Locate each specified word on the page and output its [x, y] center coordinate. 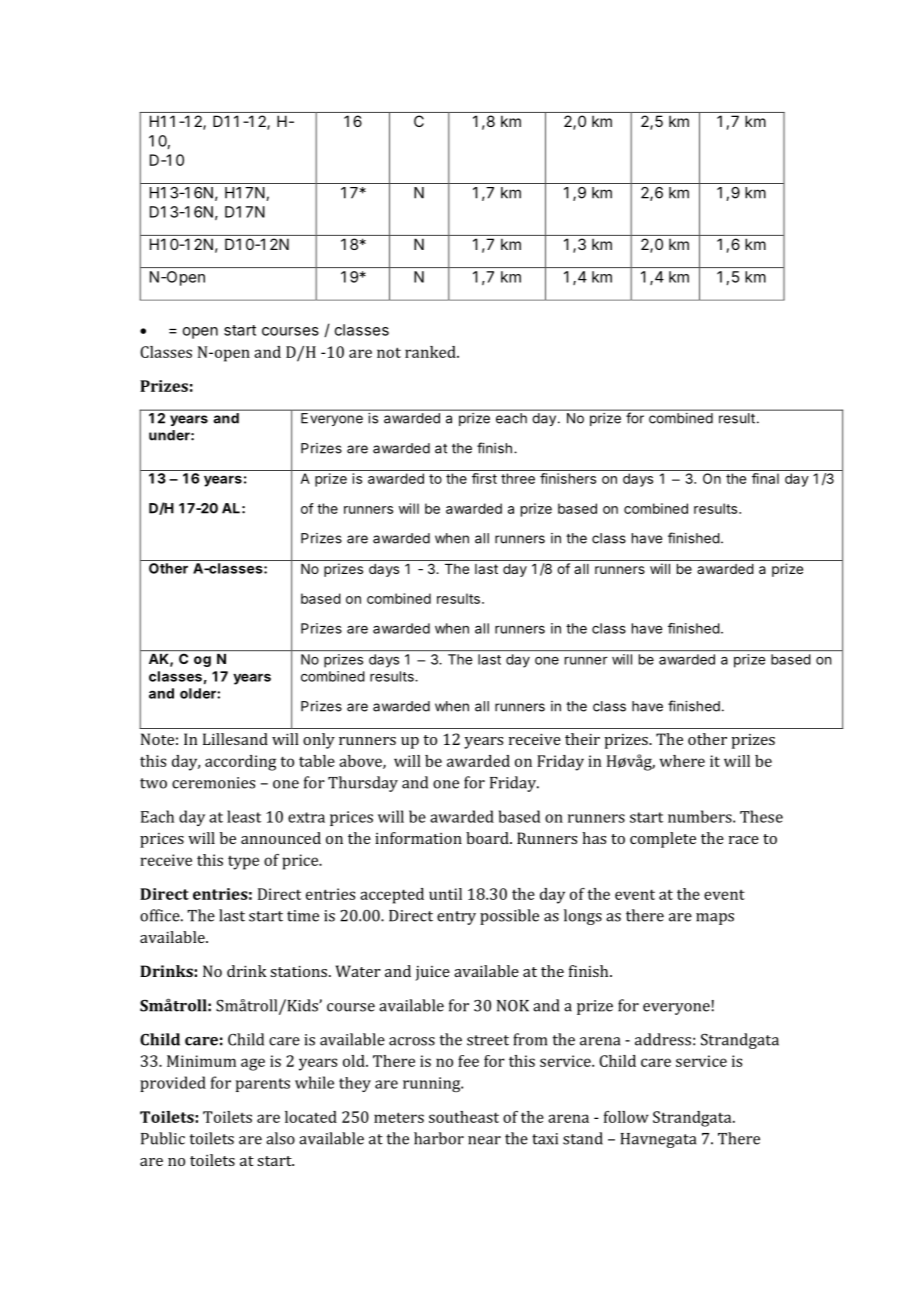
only [319, 741]
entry [456, 918]
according [240, 763]
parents [263, 1085]
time [303, 916]
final [765, 478]
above [361, 762]
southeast [464, 1117]
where [682, 761]
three [518, 478]
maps [715, 919]
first [484, 478]
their [582, 739]
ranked [431, 352]
